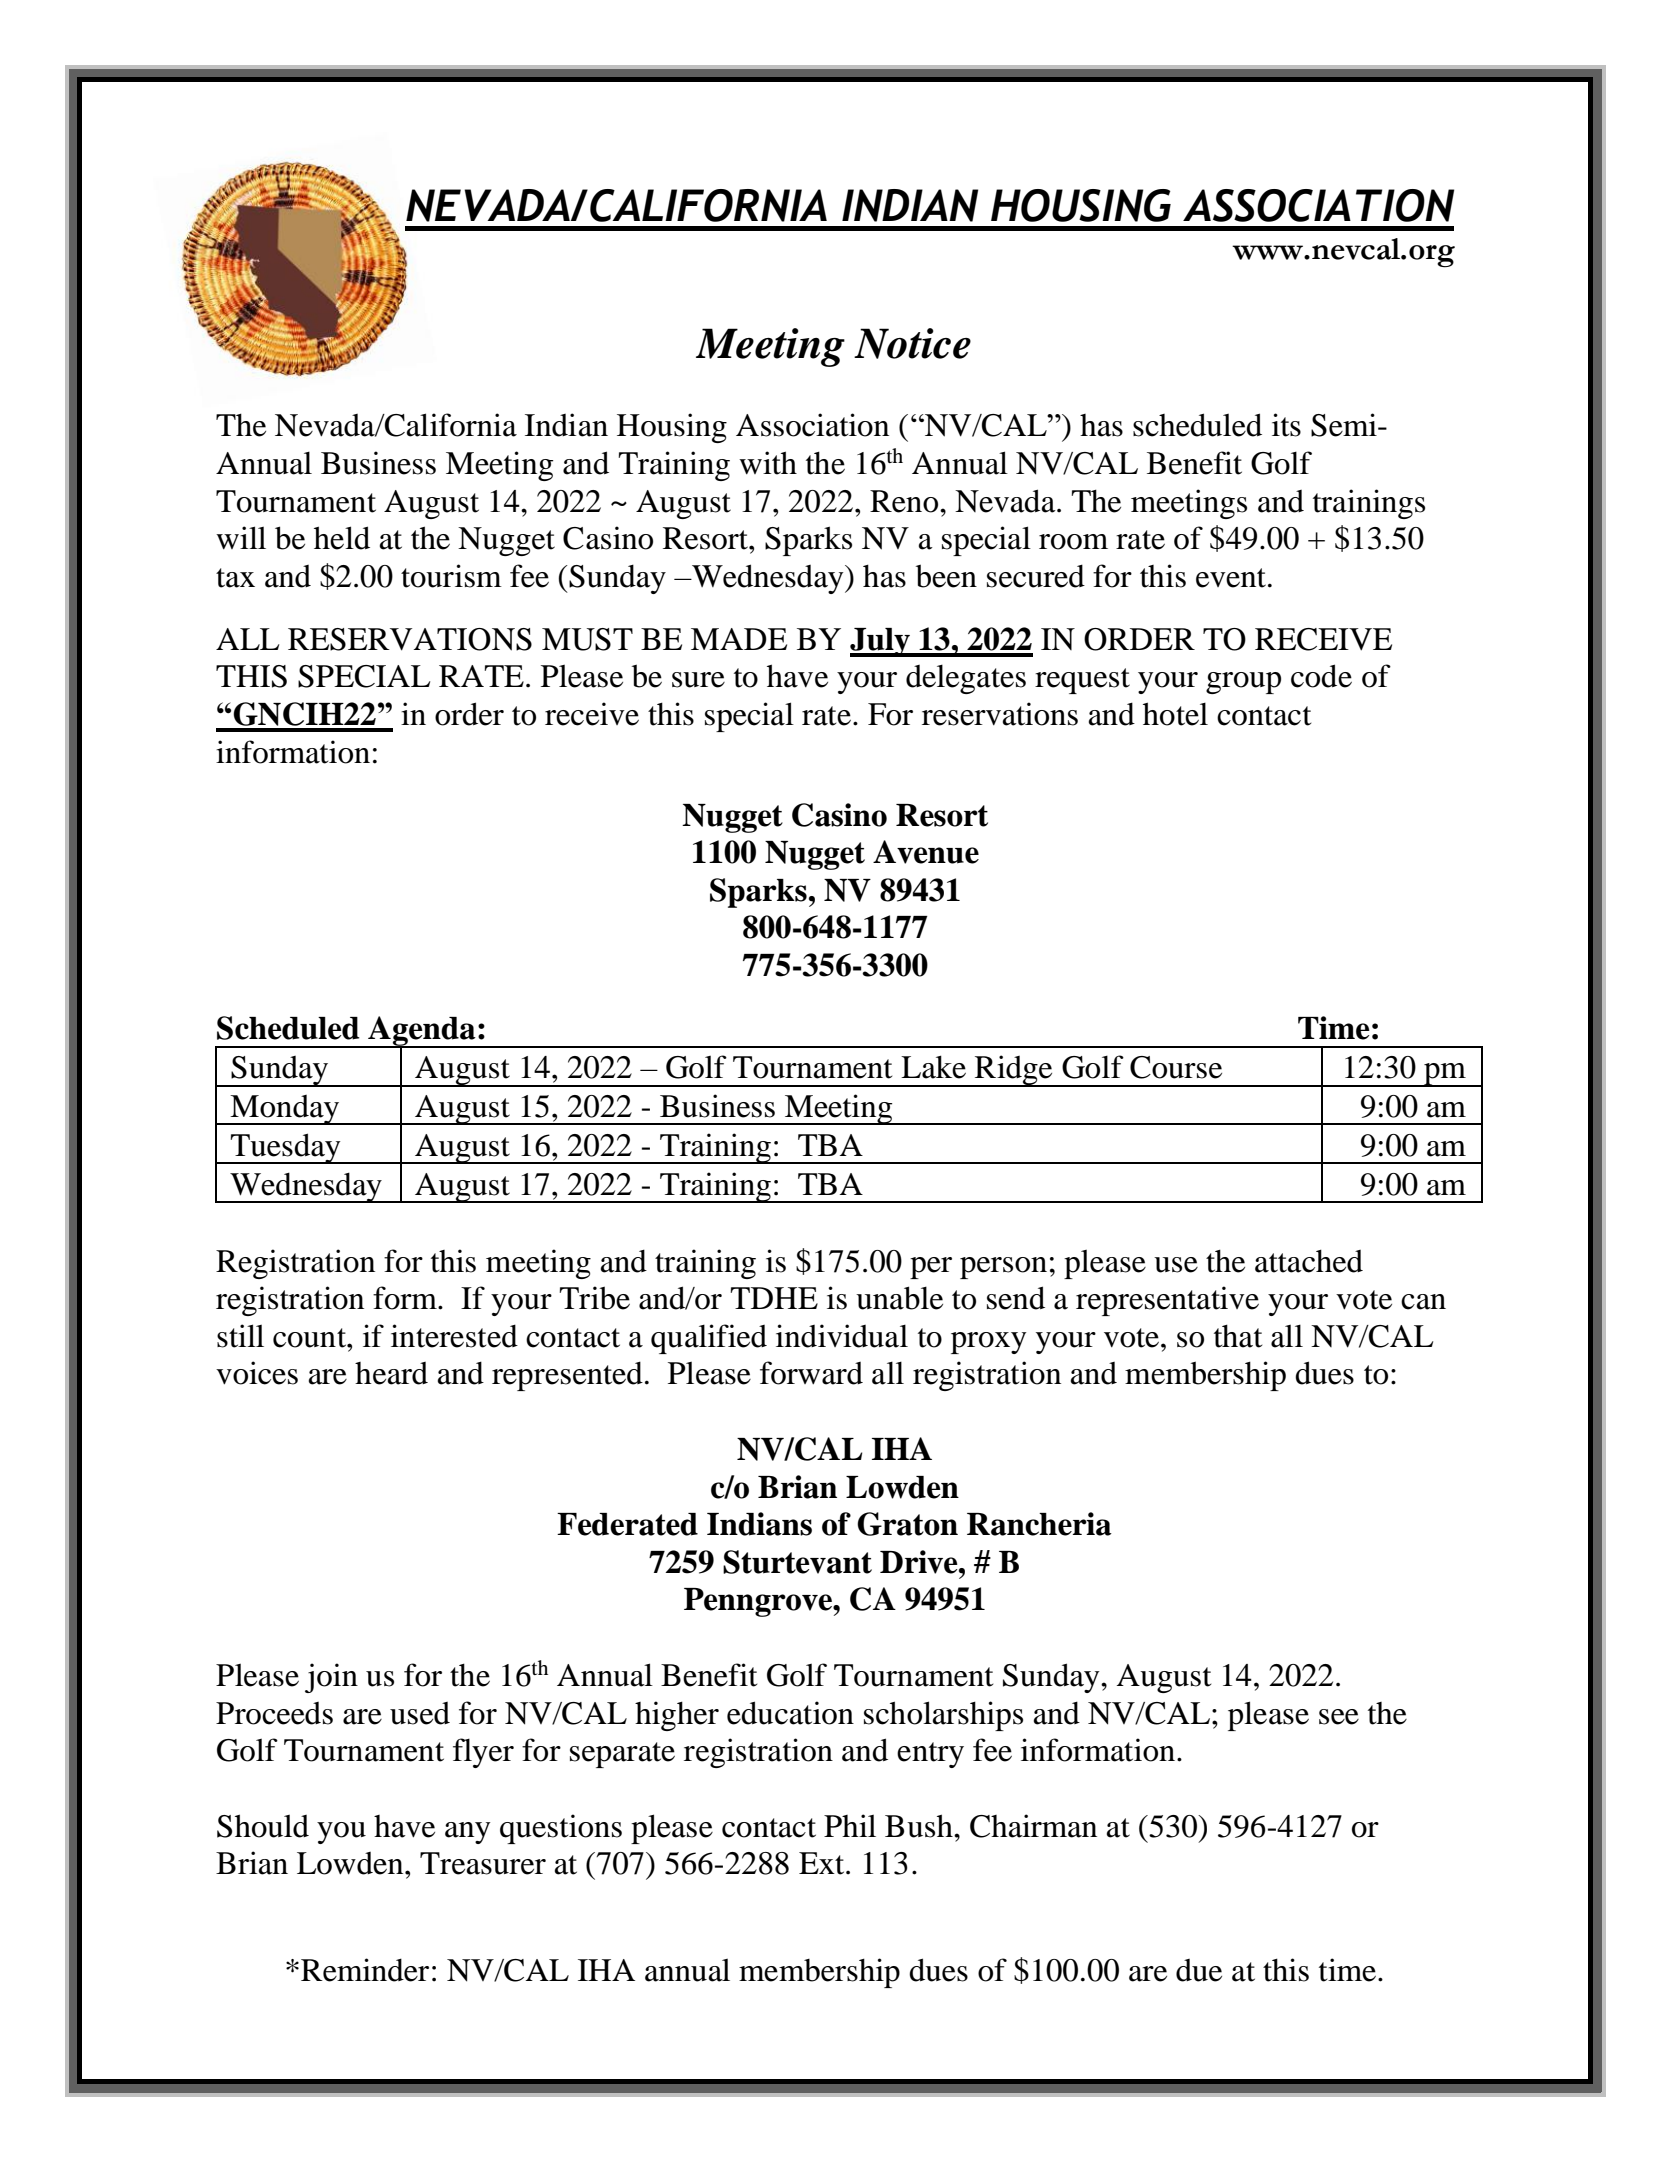 Image resolution: width=1670 pixels, height=2161 pixels. What do you see at coordinates (342, 538) in the image?
I see `held` at bounding box center [342, 538].
